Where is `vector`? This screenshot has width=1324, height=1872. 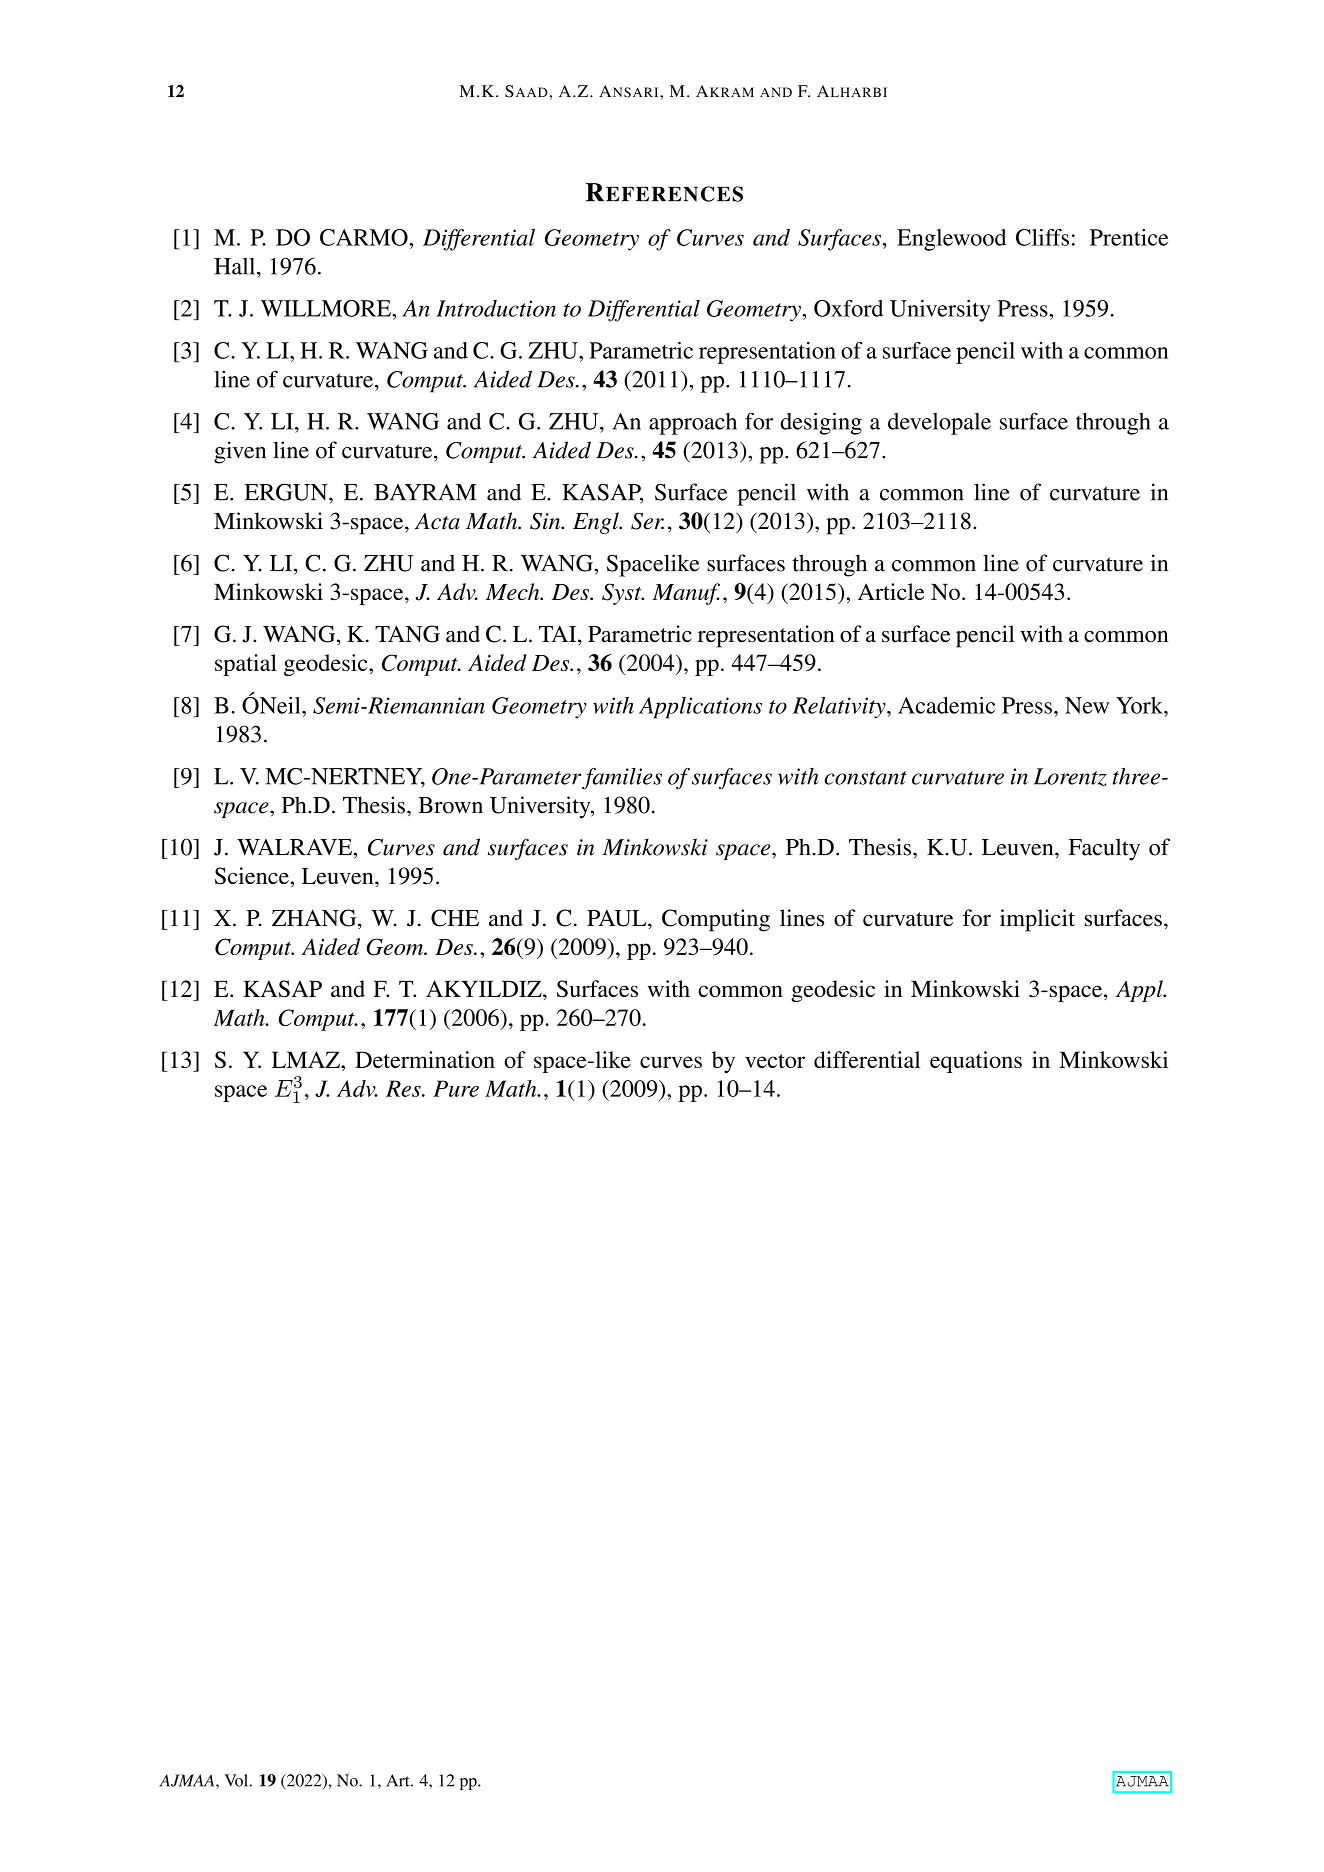
vector is located at coordinates (775, 1061).
